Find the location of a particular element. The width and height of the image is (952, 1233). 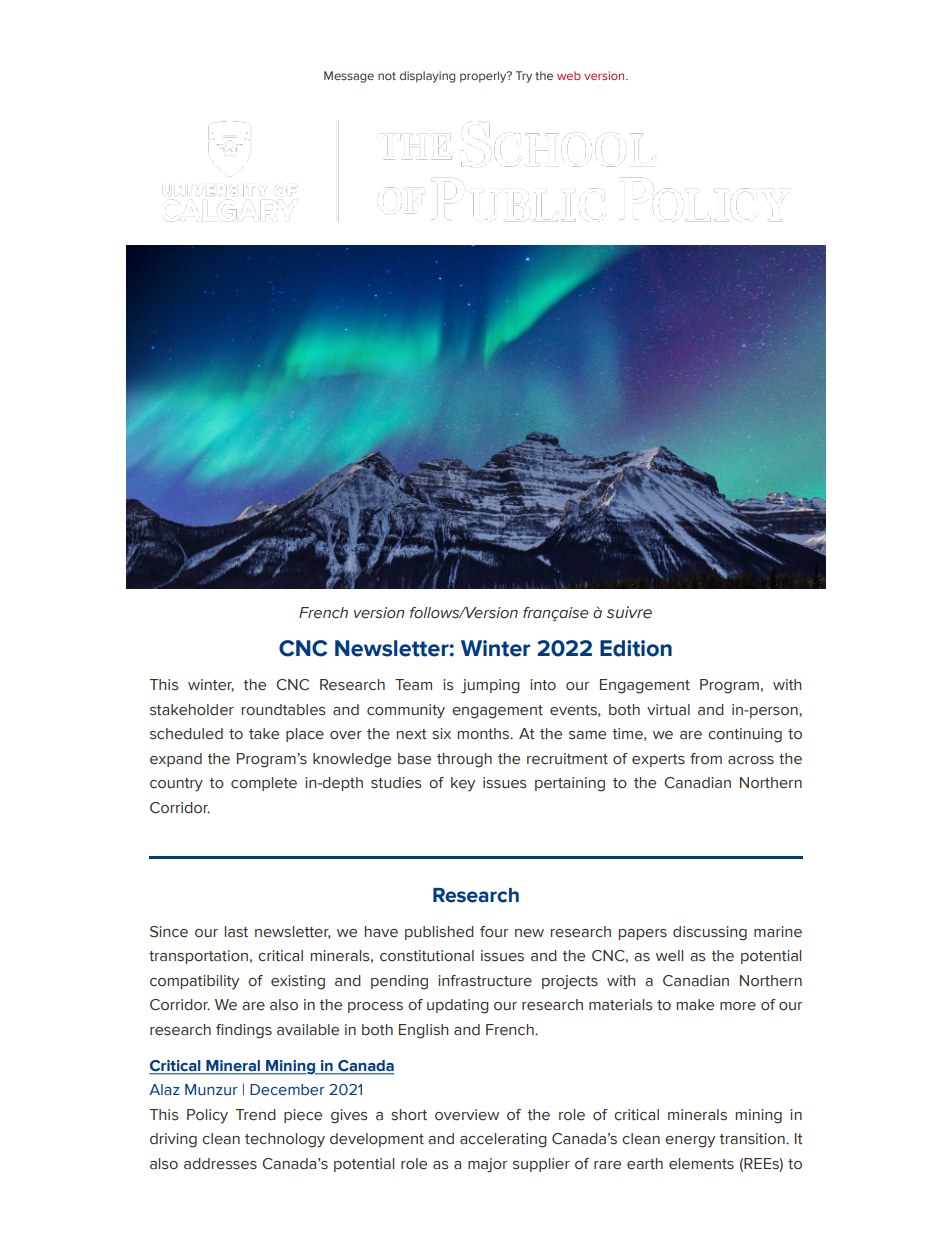

Trend is located at coordinates (255, 1115).
